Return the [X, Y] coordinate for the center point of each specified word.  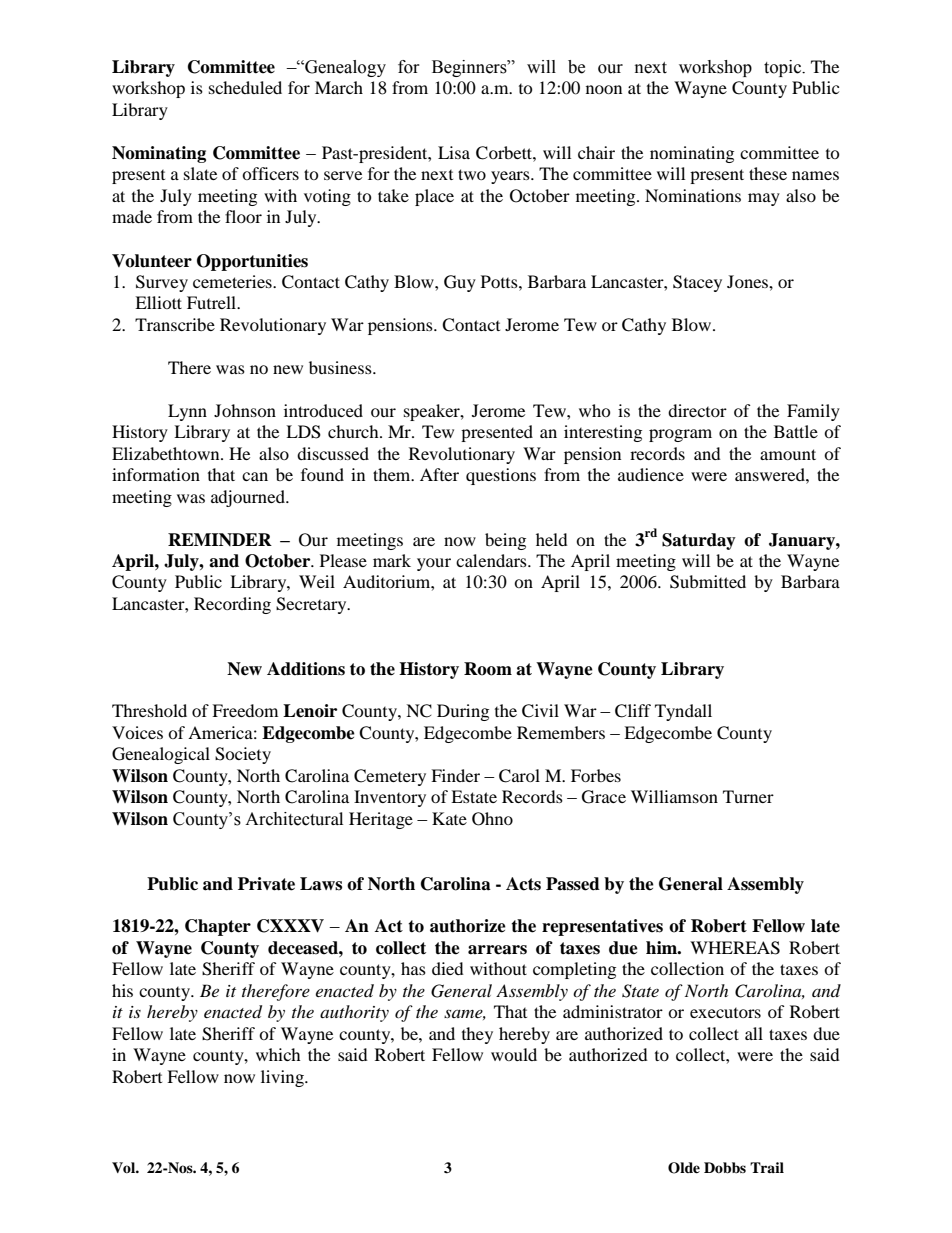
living [283, 1078]
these [768, 173]
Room [488, 669]
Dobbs [725, 1168]
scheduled [245, 87]
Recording [232, 605]
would [514, 1054]
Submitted [708, 582]
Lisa [454, 152]
